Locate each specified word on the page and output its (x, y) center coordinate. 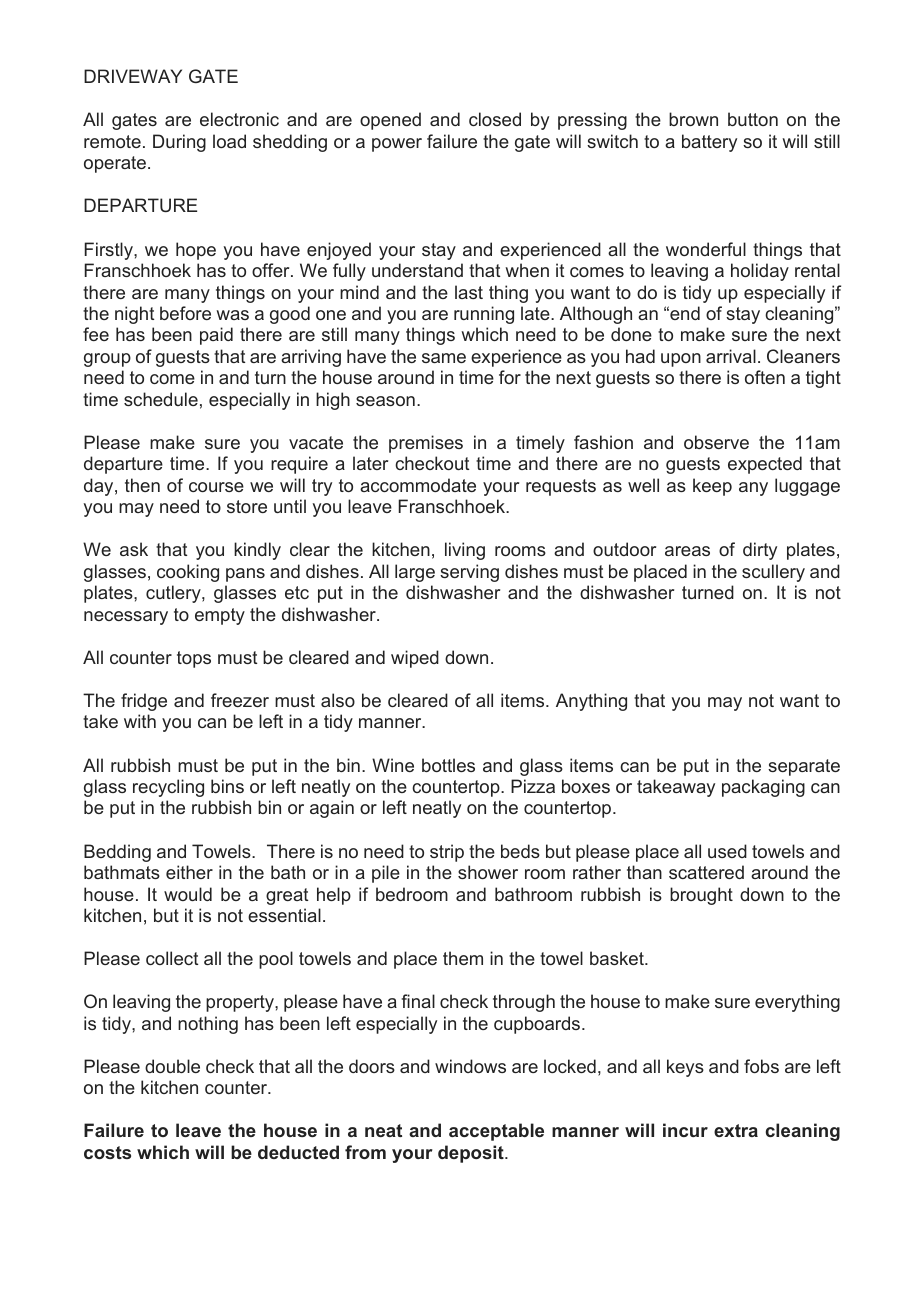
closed (495, 119)
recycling (168, 788)
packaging (763, 788)
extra (736, 1130)
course (216, 487)
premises (426, 444)
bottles (448, 765)
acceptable (496, 1132)
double (172, 1066)
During (179, 143)
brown (693, 119)
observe (716, 442)
